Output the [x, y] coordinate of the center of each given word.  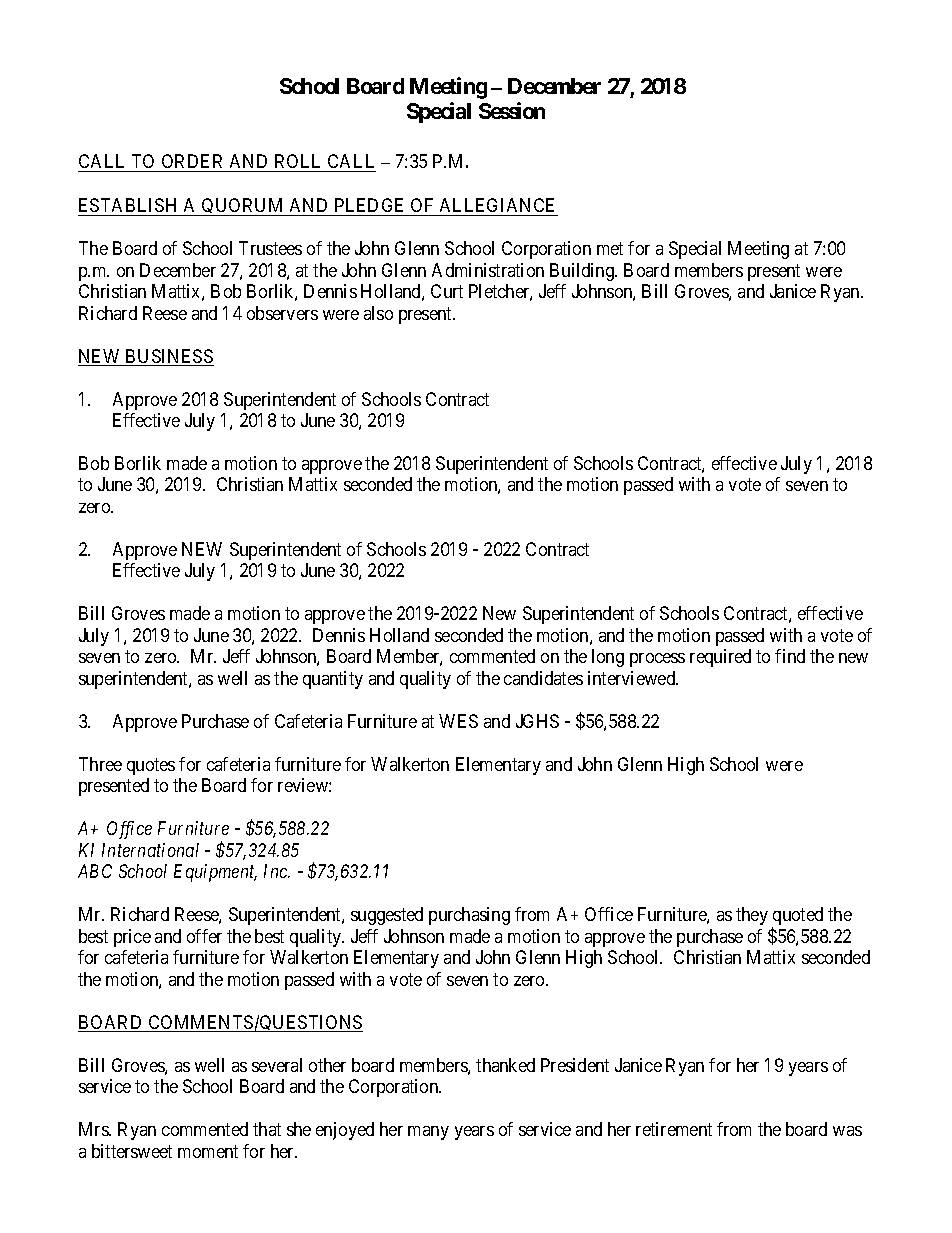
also [378, 313]
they [752, 916]
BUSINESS [168, 357]
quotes [151, 766]
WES [458, 721]
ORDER [193, 163]
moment [208, 1151]
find [790, 656]
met [610, 248]
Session [512, 110]
